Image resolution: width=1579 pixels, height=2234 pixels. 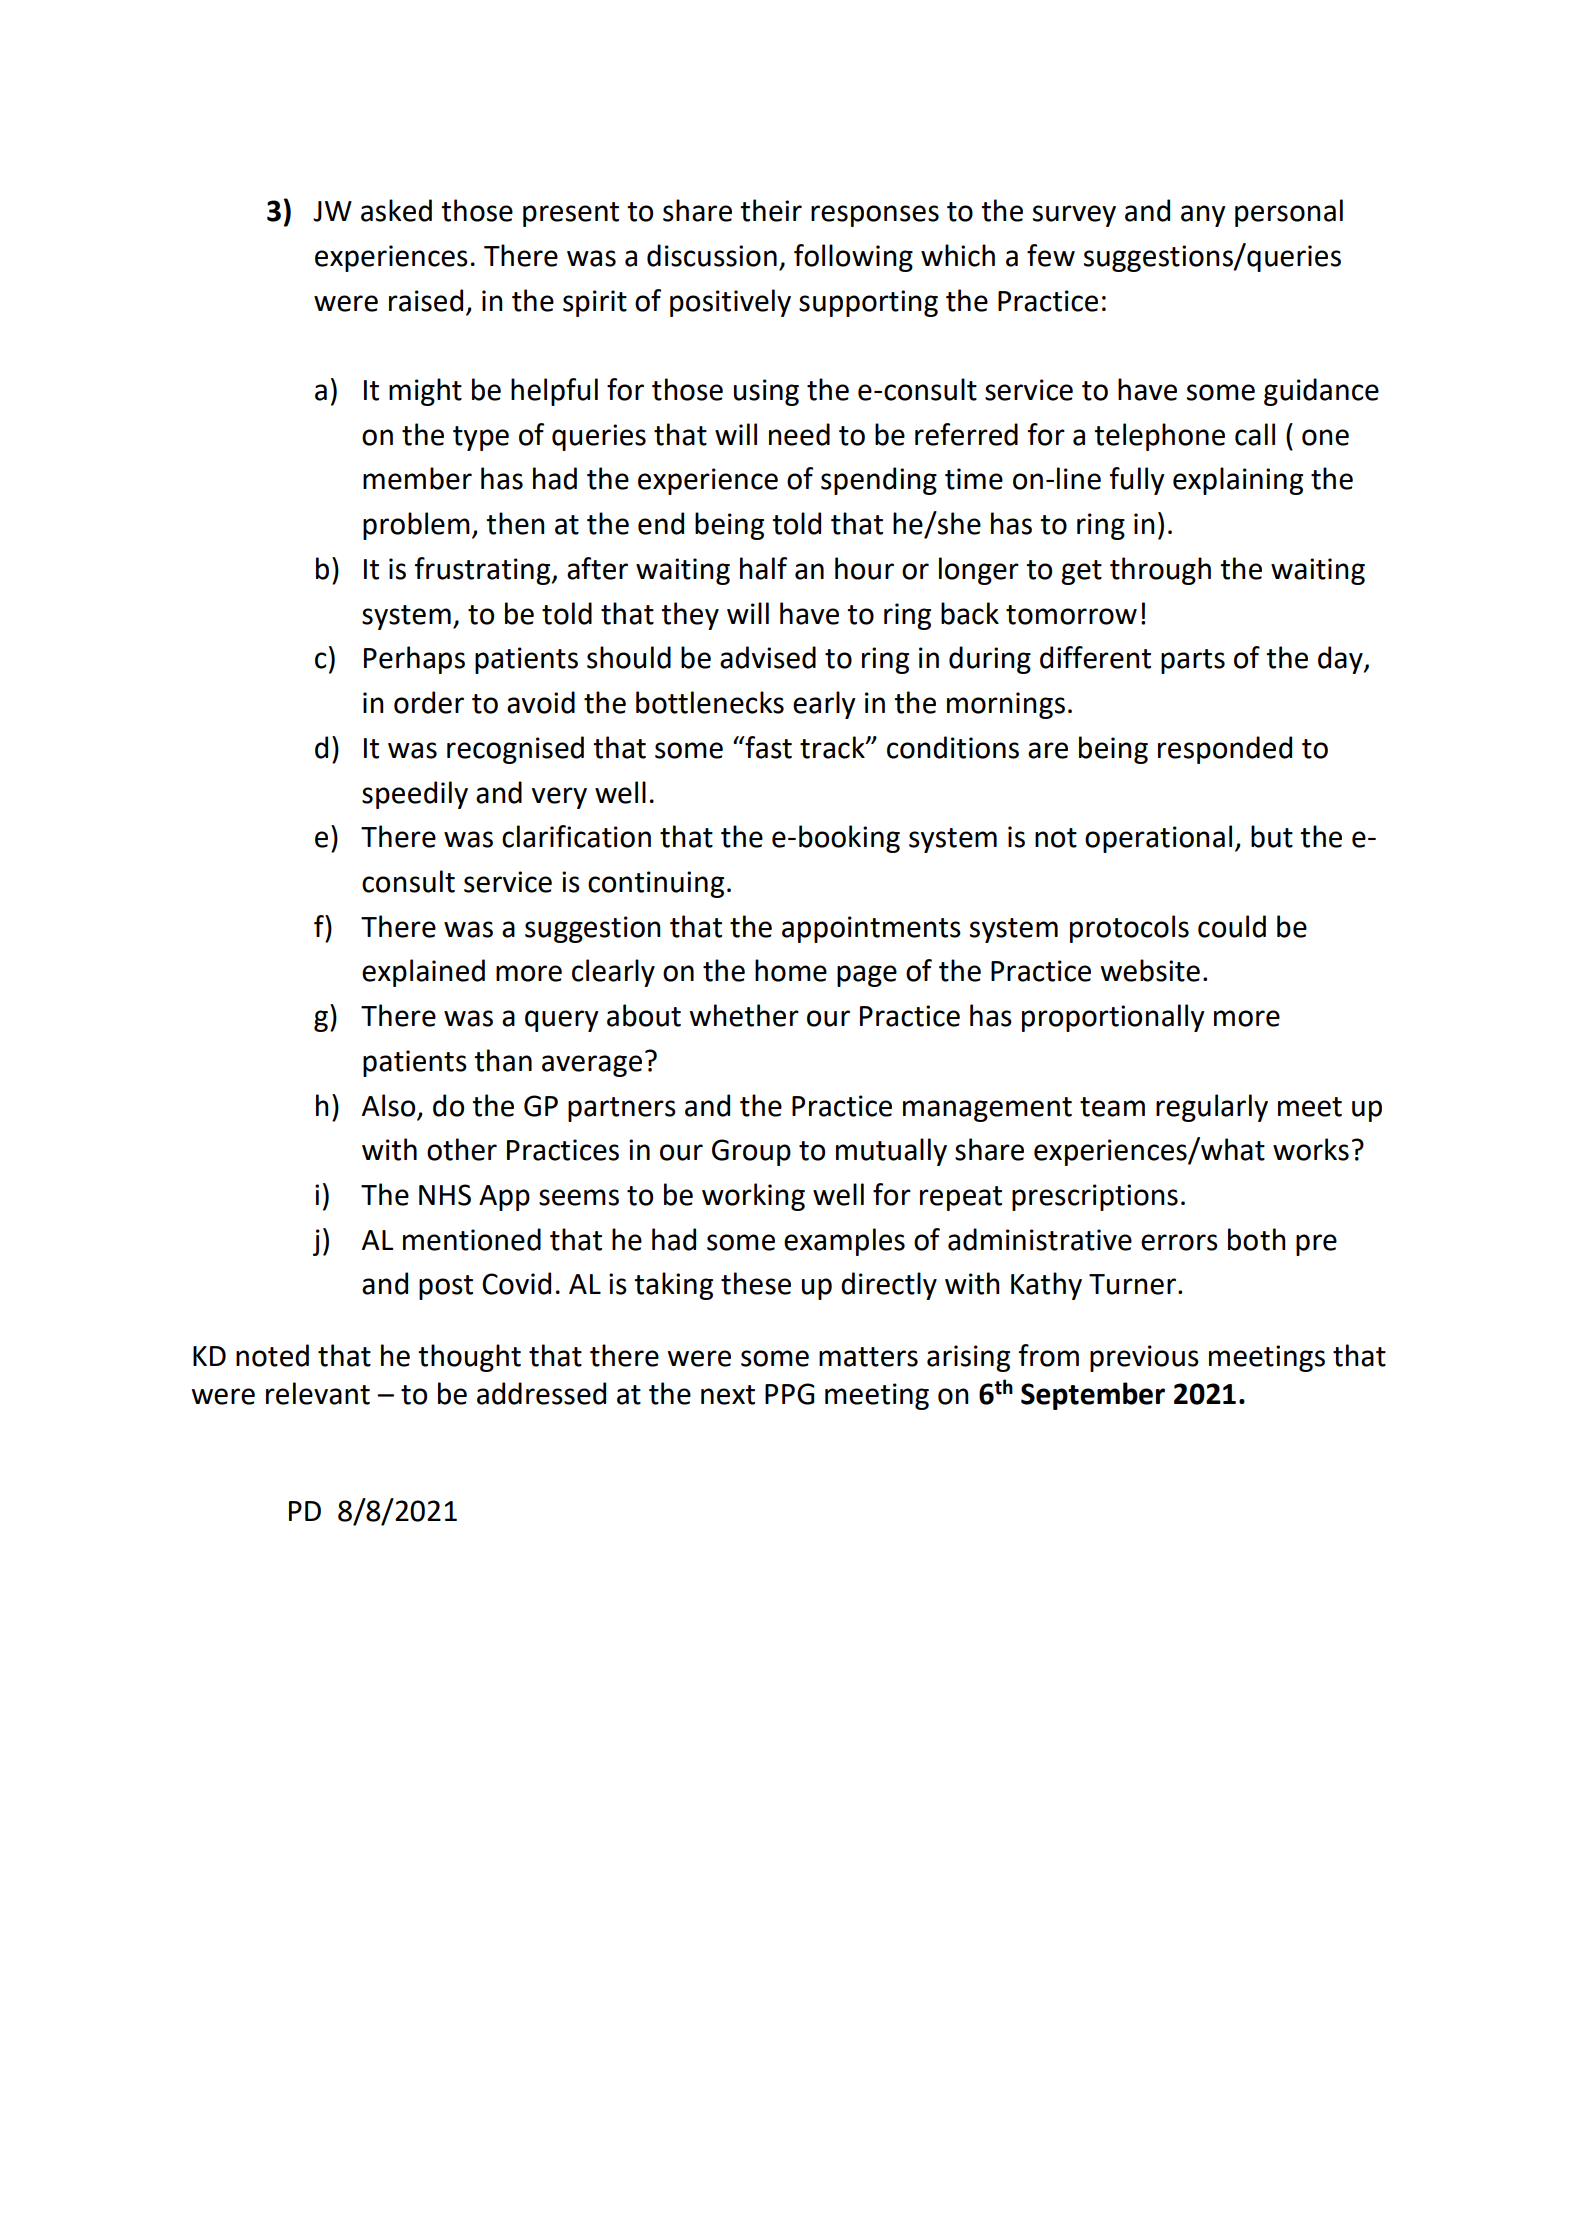 I want to click on advised, so click(x=768, y=657).
